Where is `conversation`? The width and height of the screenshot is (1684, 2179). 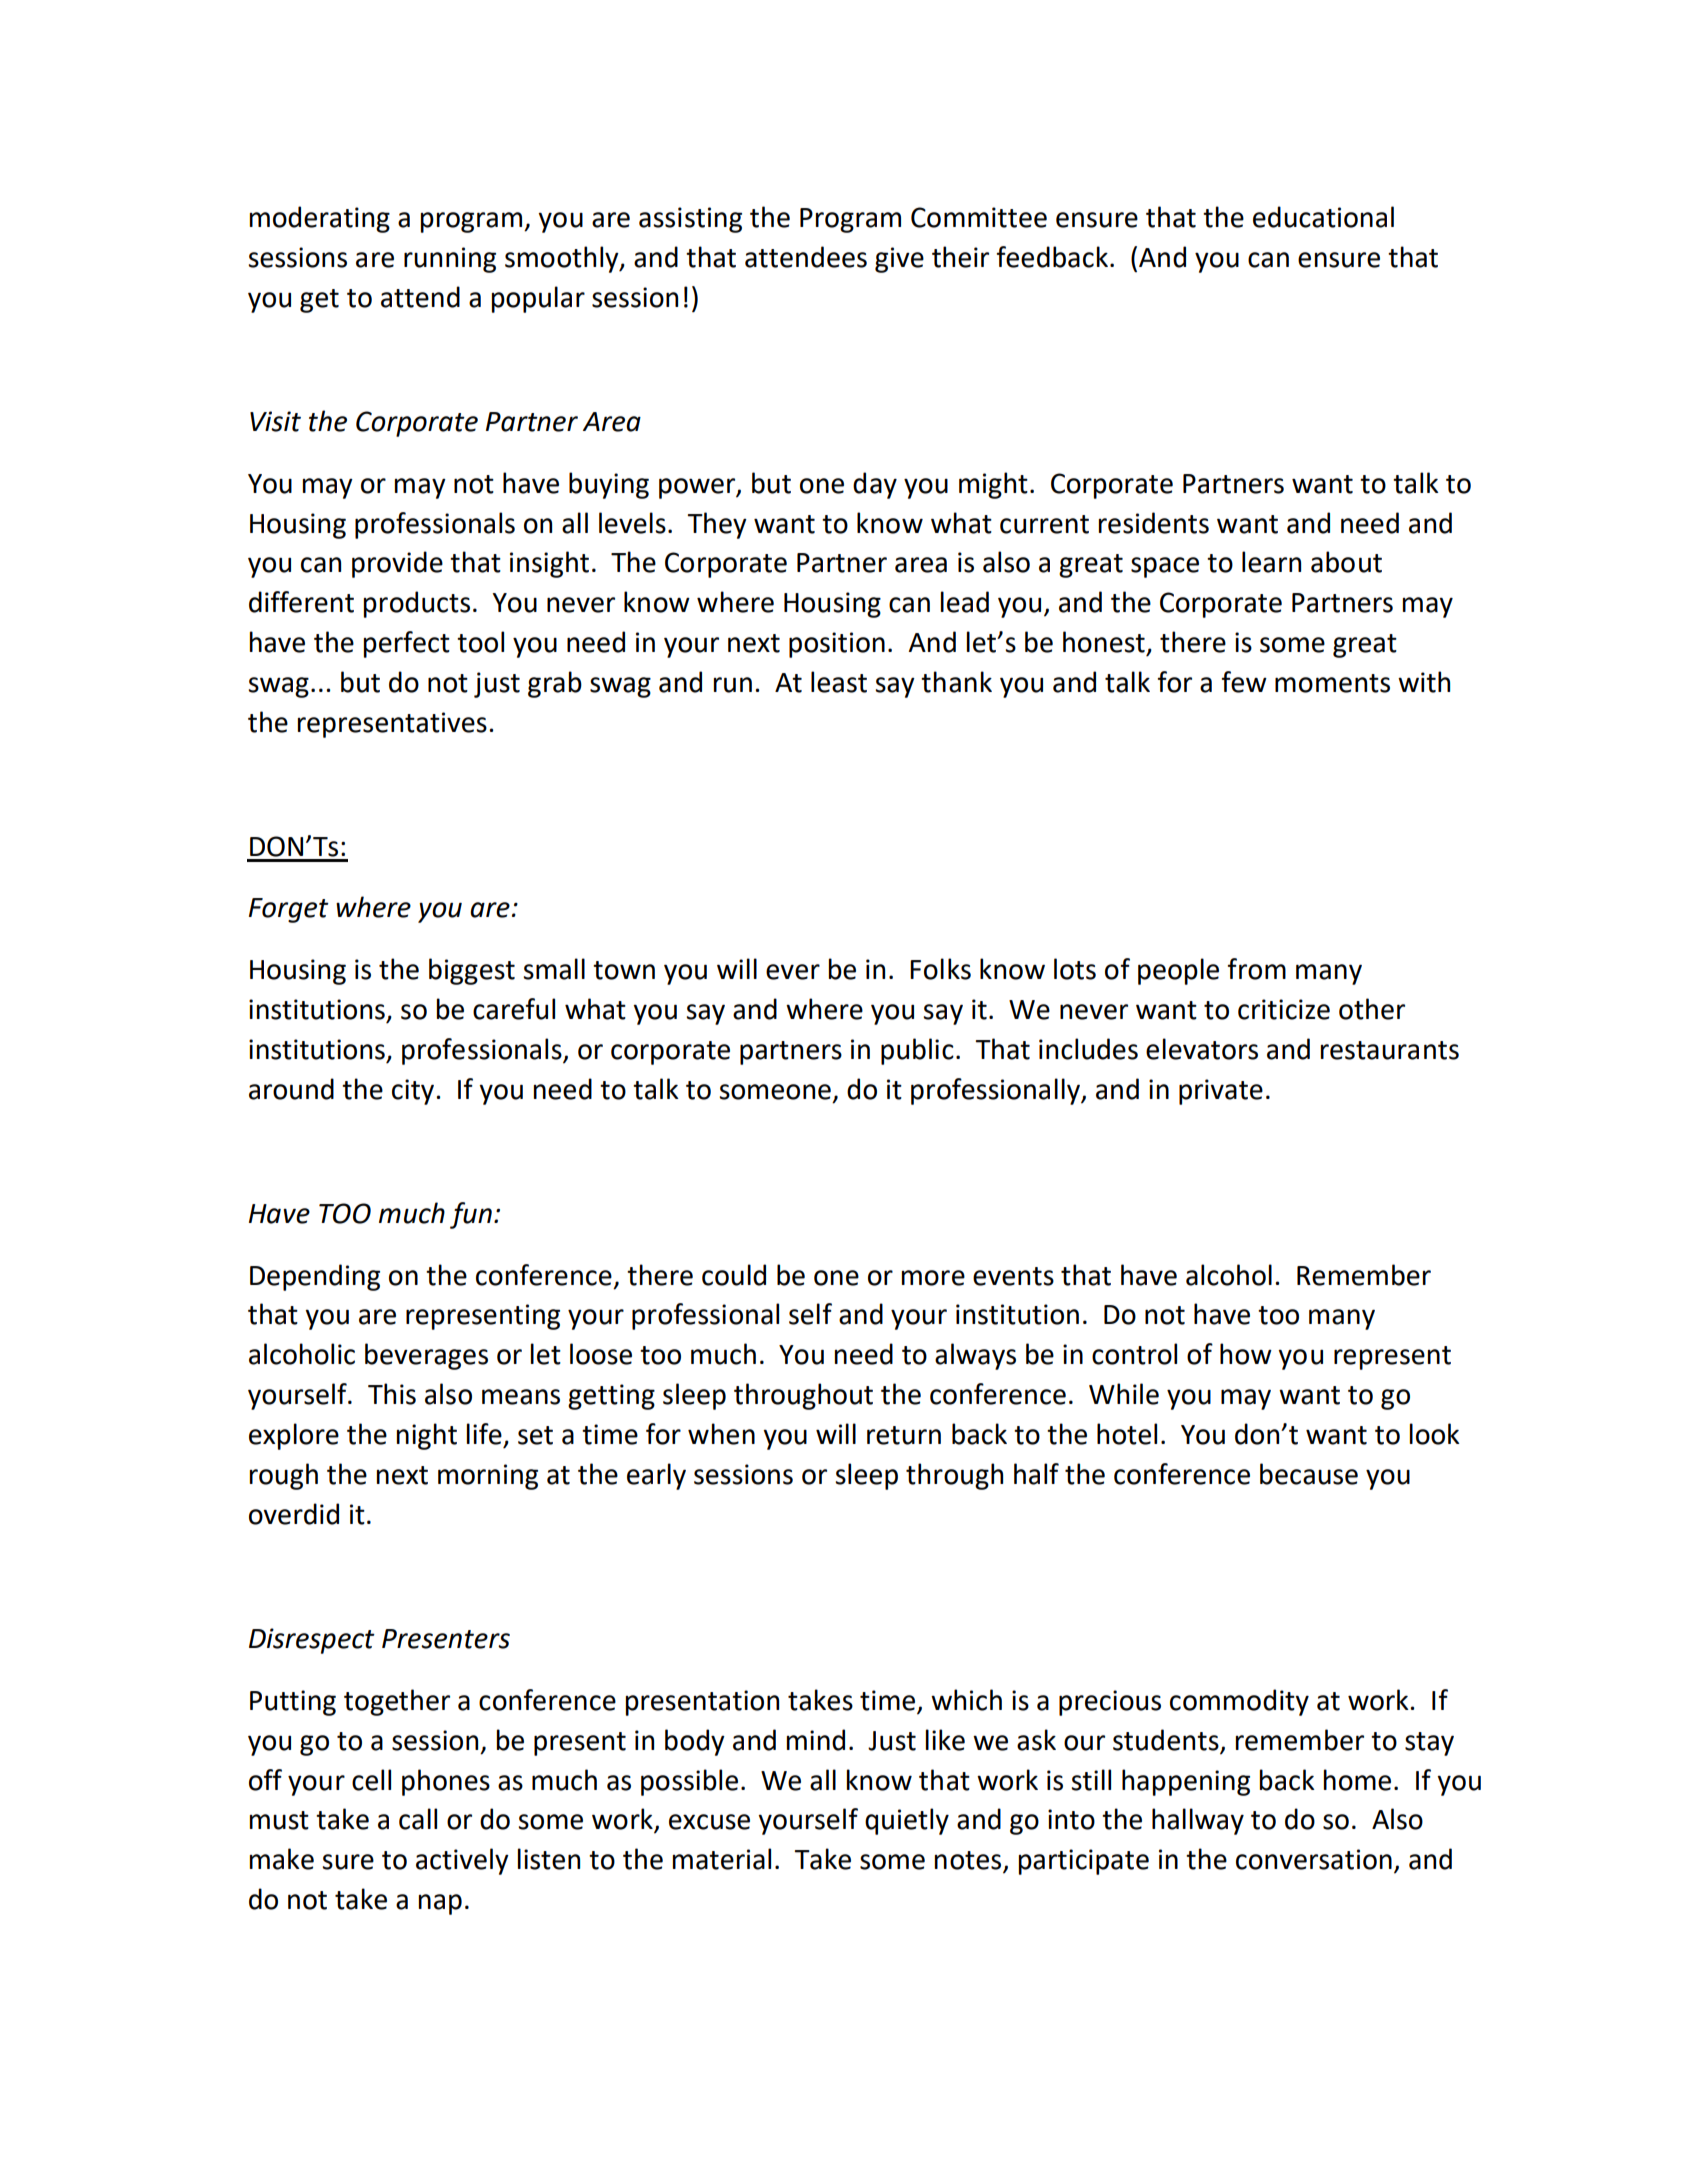
conversation is located at coordinates (1314, 1859).
